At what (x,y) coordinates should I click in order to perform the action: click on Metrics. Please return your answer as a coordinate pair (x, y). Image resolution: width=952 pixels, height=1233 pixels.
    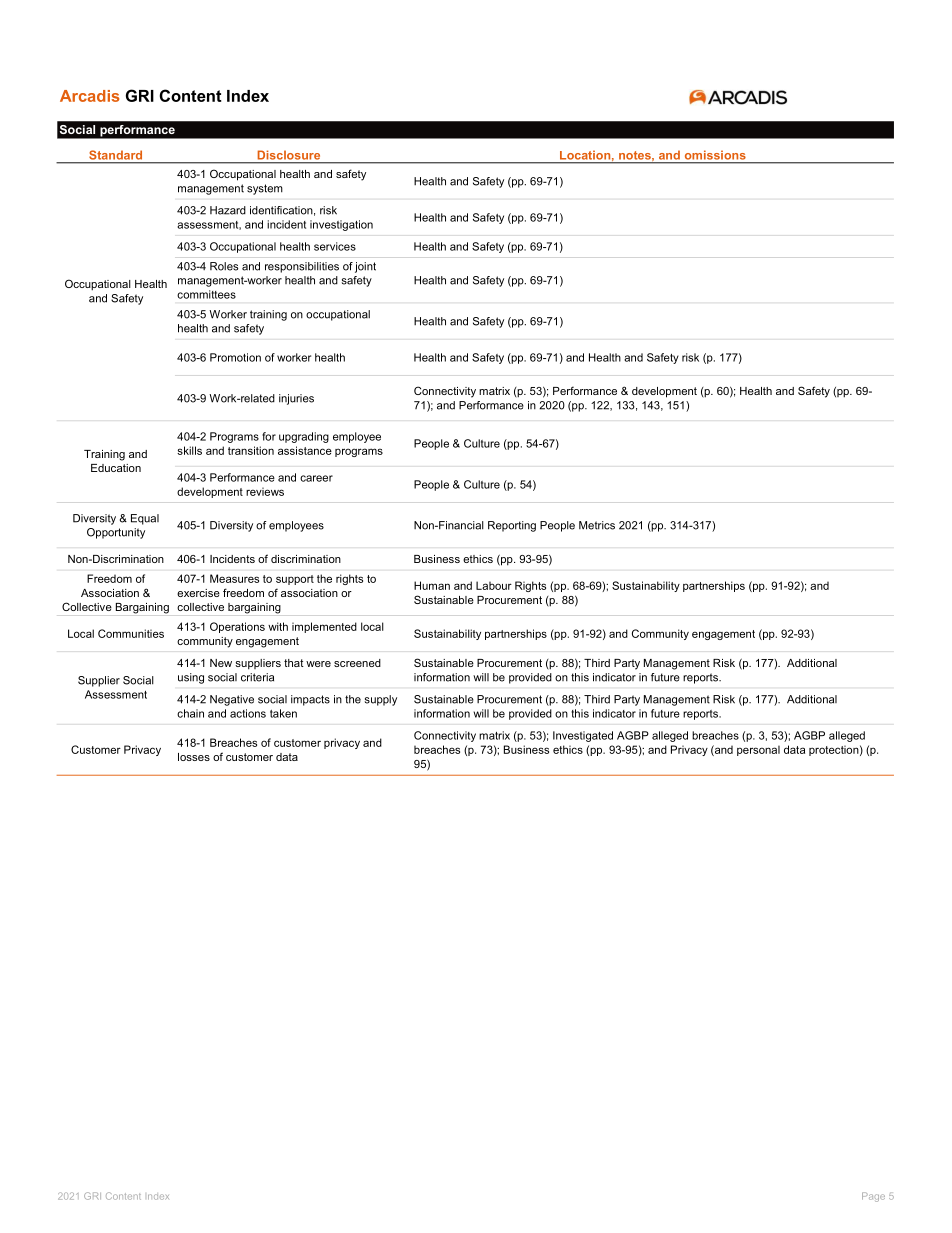
    Looking at the image, I should click on (597, 525).
